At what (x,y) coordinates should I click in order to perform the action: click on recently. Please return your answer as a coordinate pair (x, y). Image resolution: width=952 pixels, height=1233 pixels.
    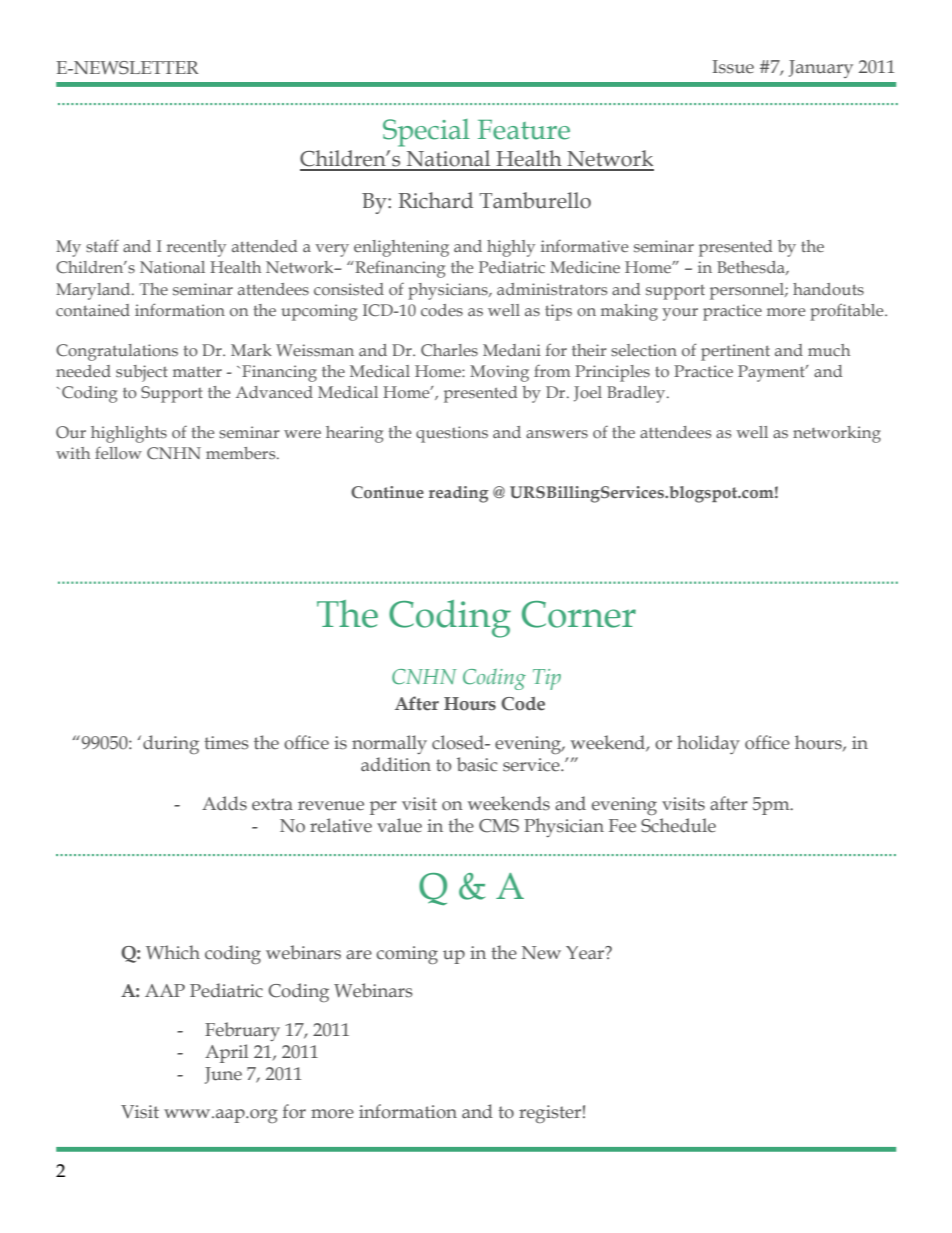
    Looking at the image, I should click on (196, 248).
